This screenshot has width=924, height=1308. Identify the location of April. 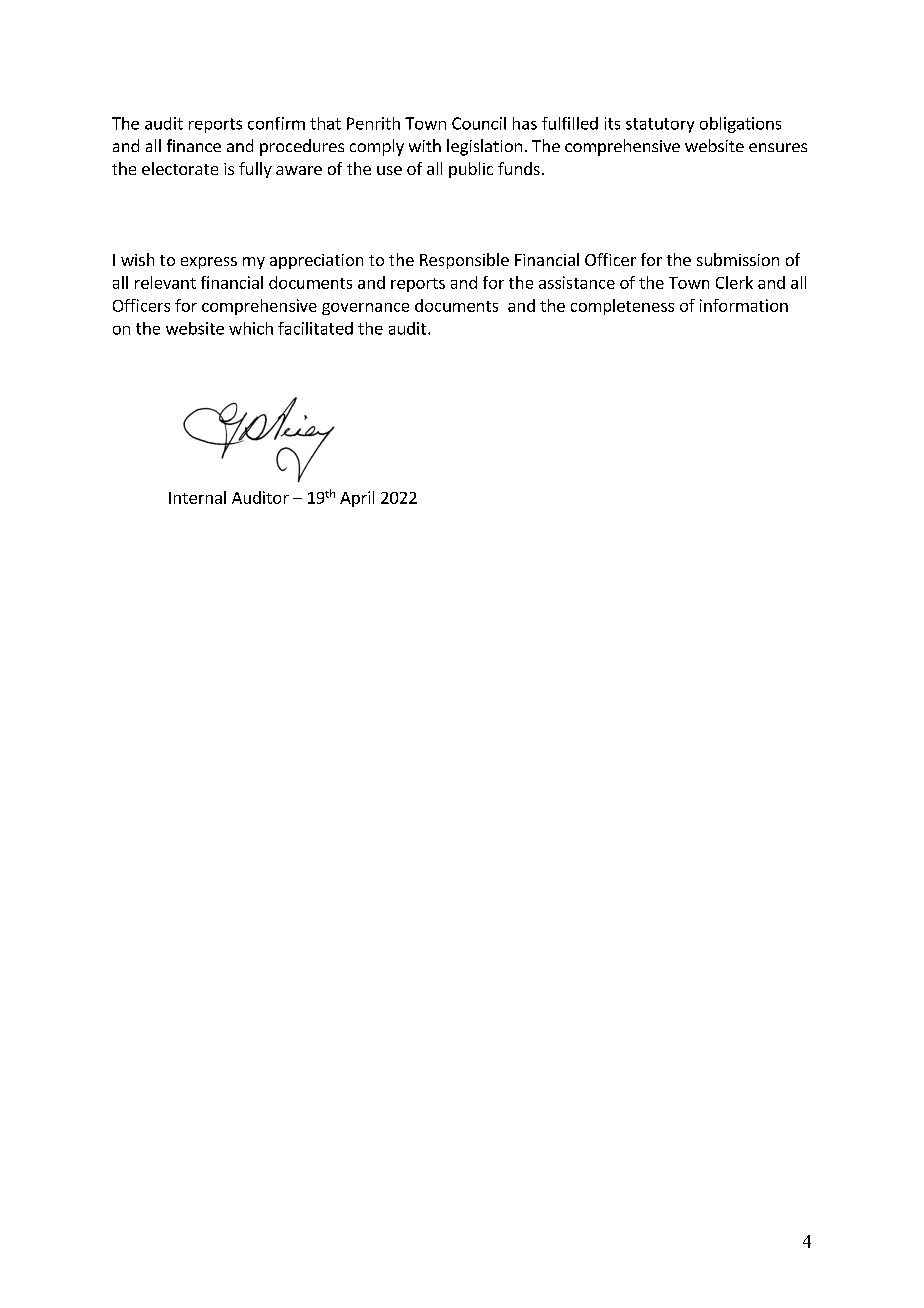
(357, 499).
